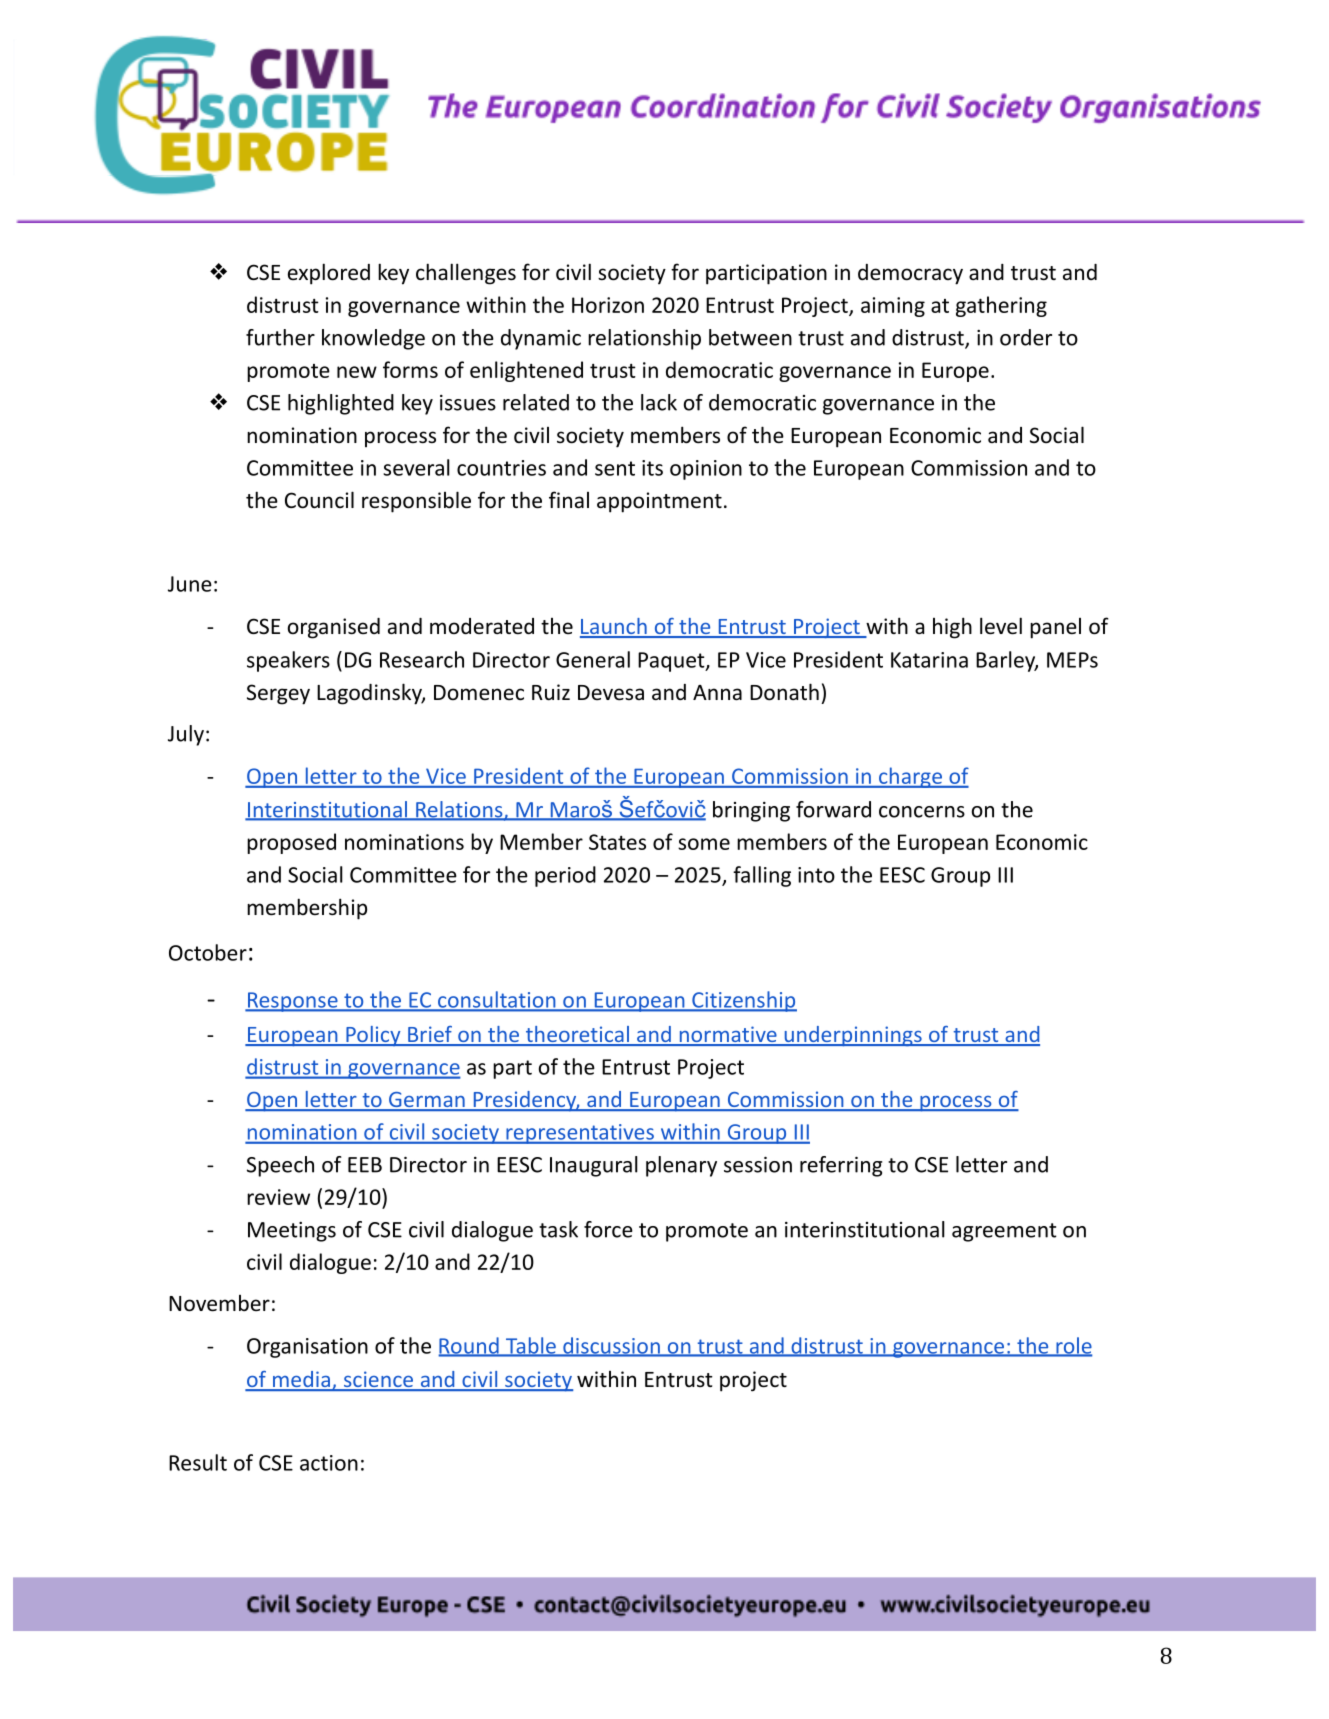  Describe the element at coordinates (594, 1166) in the image. I see `Inaugural` at that location.
